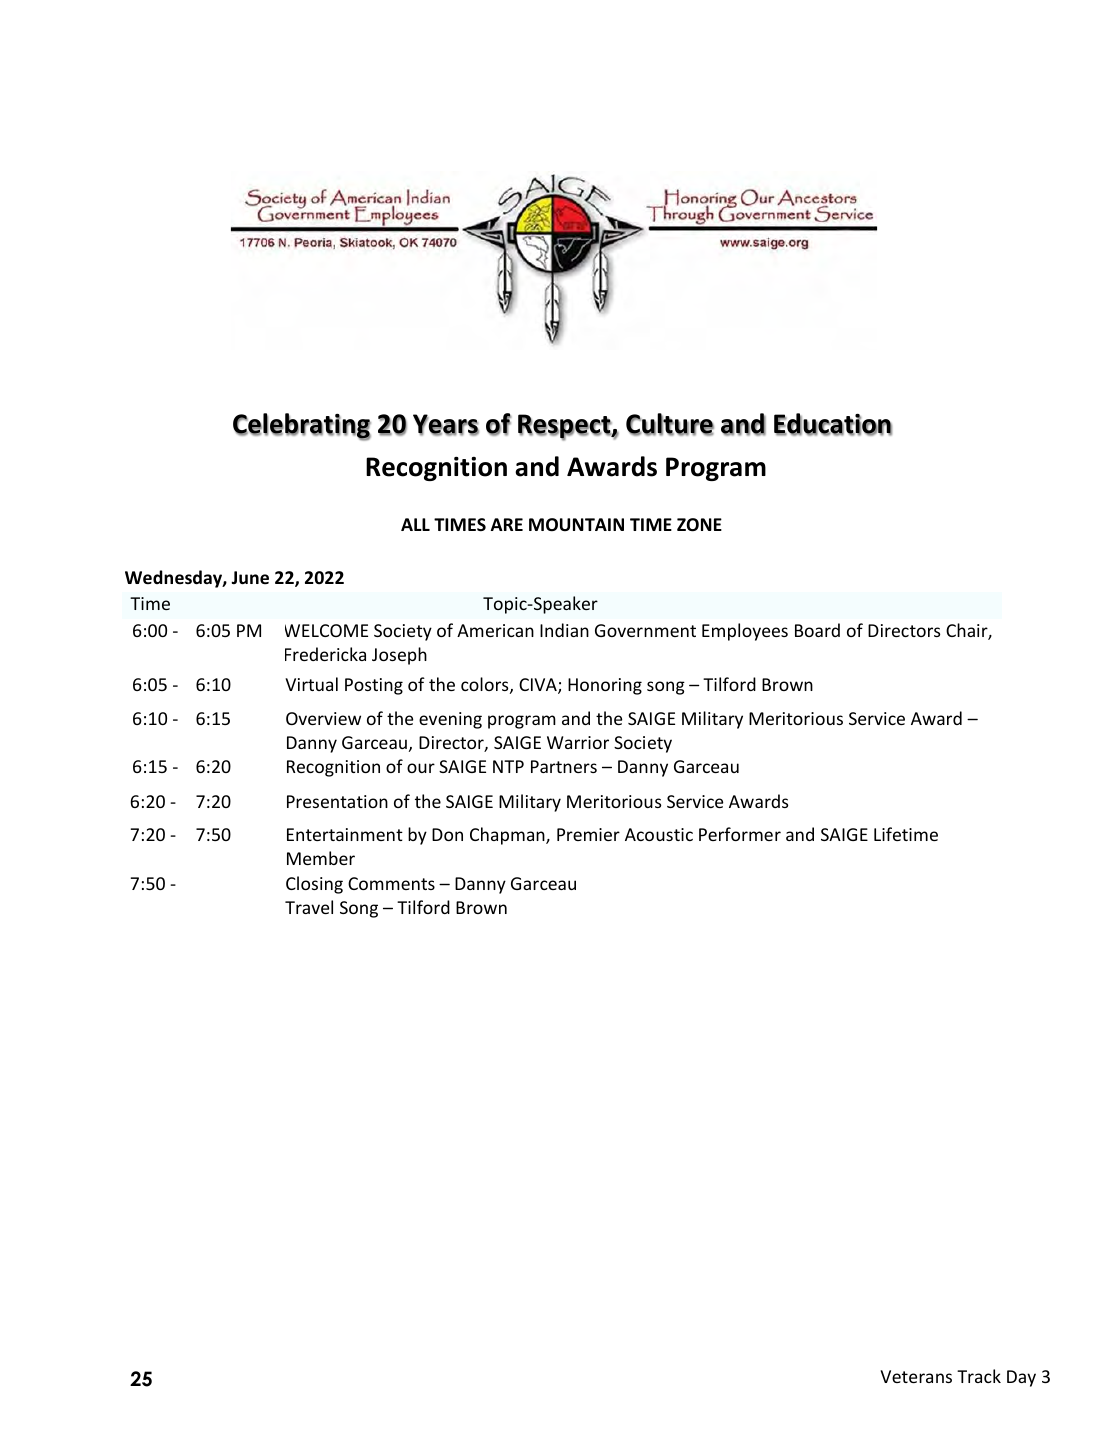 This page has width=1108, height=1434. I want to click on Travel, so click(309, 907).
